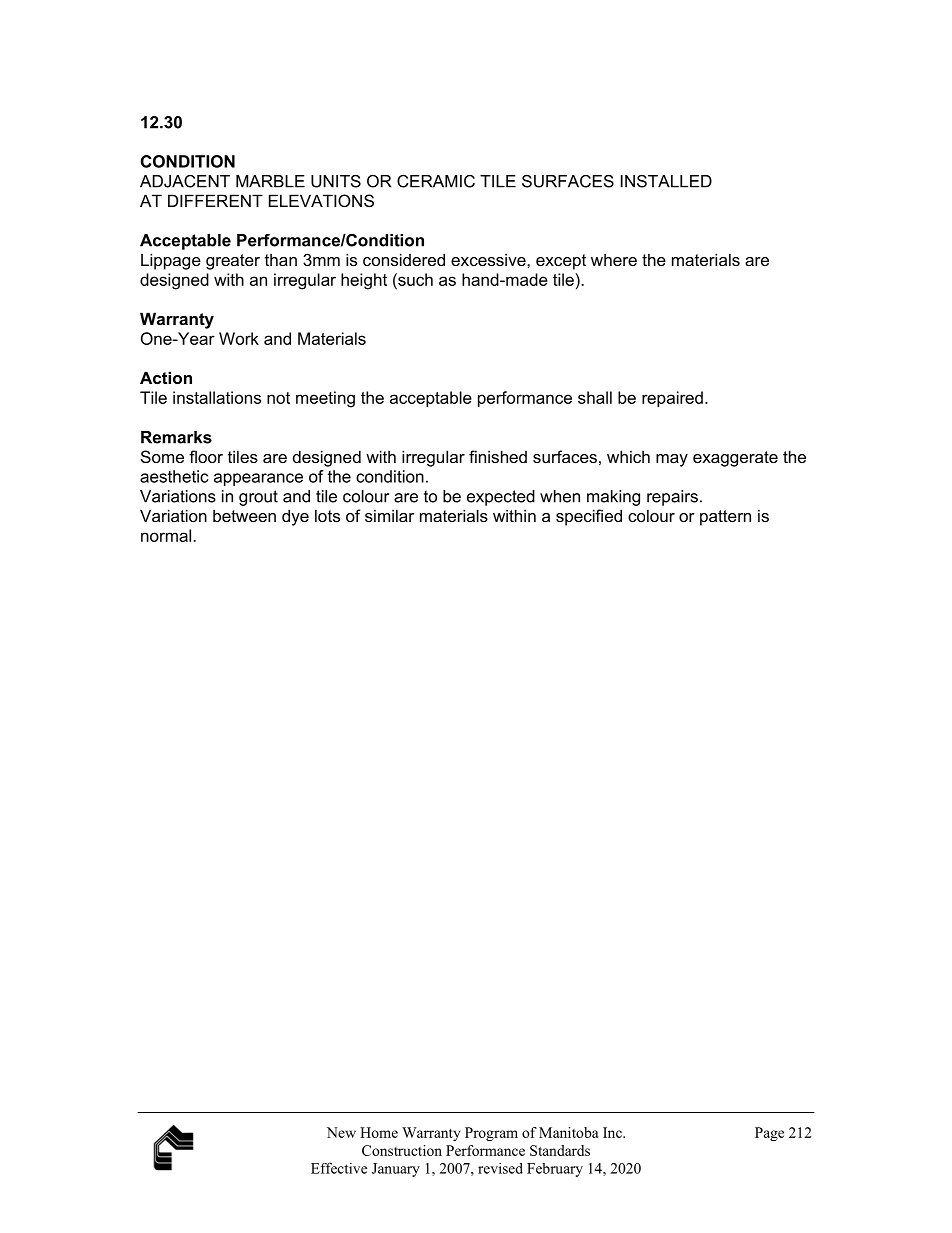  Describe the element at coordinates (341, 1132) in the page. I see `New` at that location.
